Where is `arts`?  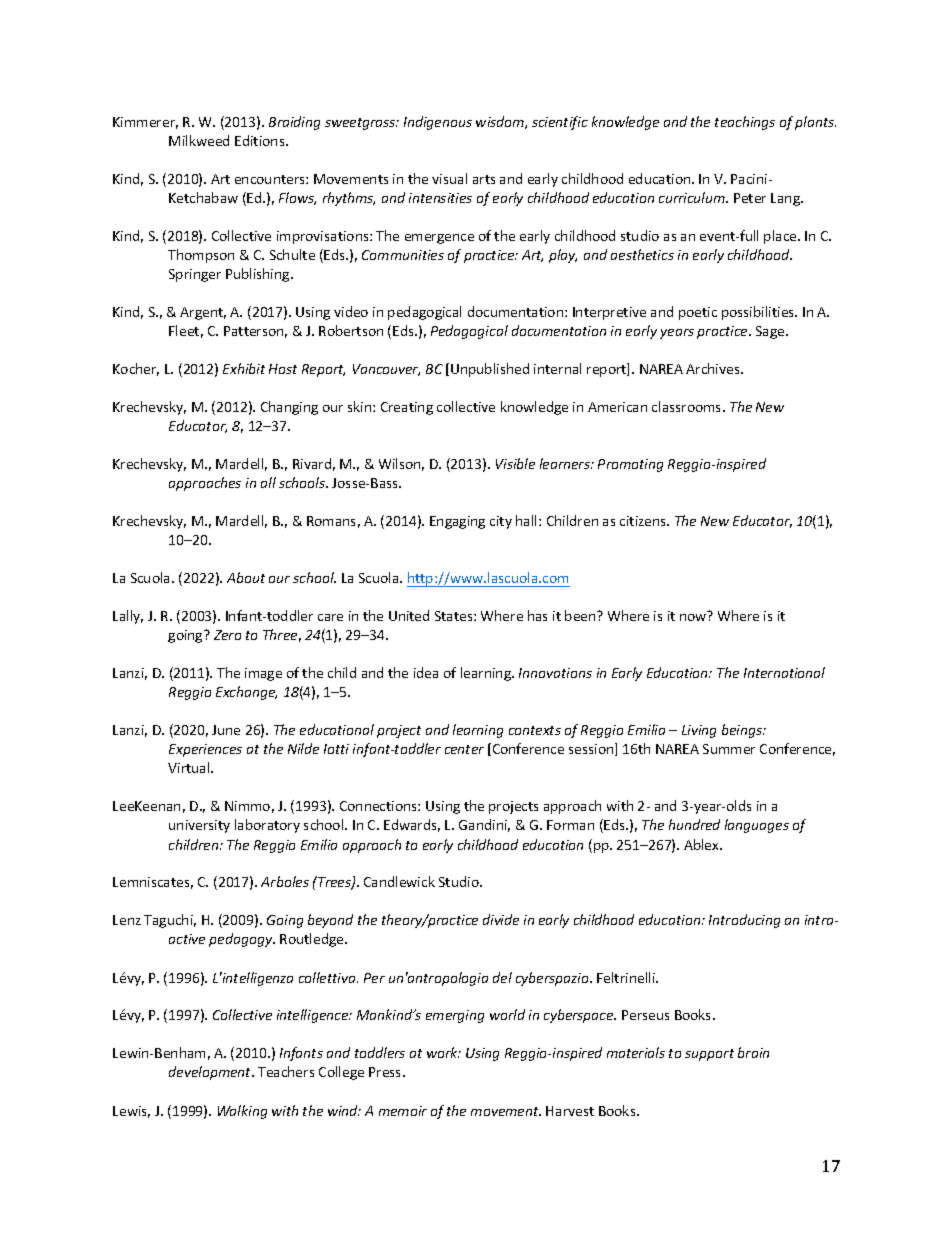
arts is located at coordinates (484, 179).
